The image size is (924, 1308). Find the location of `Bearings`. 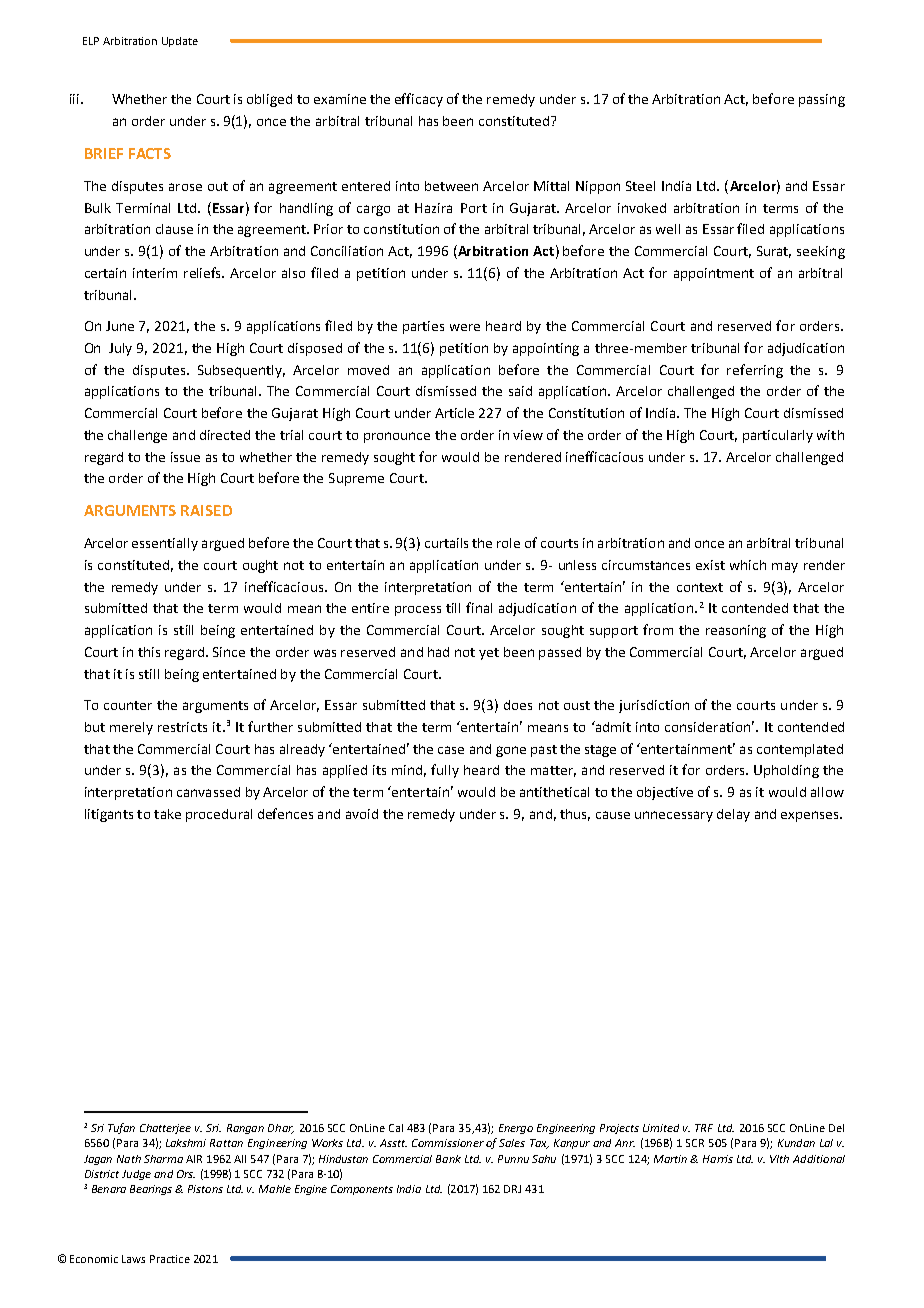

Bearings is located at coordinates (151, 1190).
